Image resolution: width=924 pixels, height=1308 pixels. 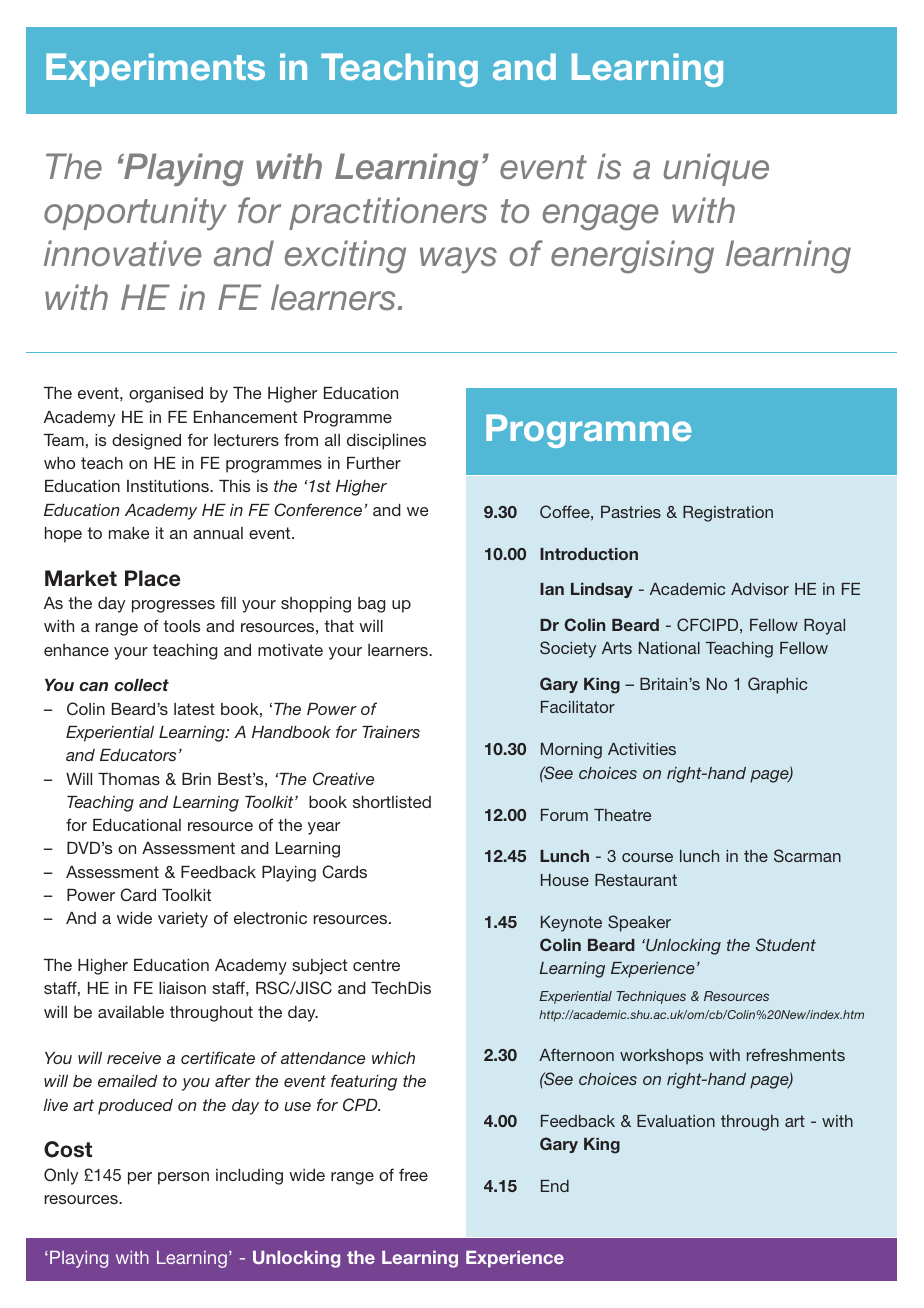 What do you see at coordinates (413, 1174) in the page?
I see `free` at bounding box center [413, 1174].
